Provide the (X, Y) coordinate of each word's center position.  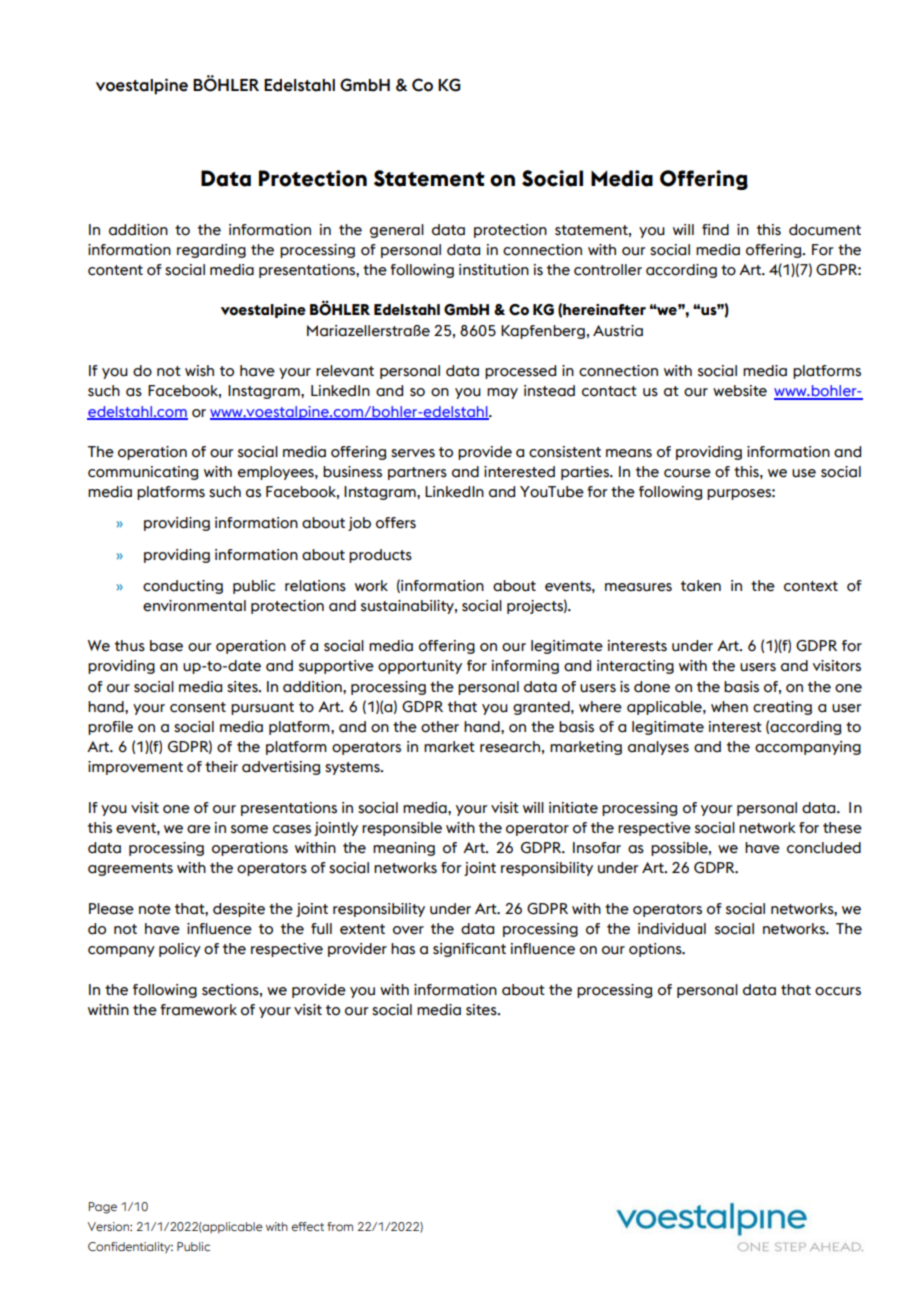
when (729, 707)
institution (494, 270)
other (440, 727)
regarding (211, 251)
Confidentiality (130, 1248)
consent (198, 707)
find (715, 230)
